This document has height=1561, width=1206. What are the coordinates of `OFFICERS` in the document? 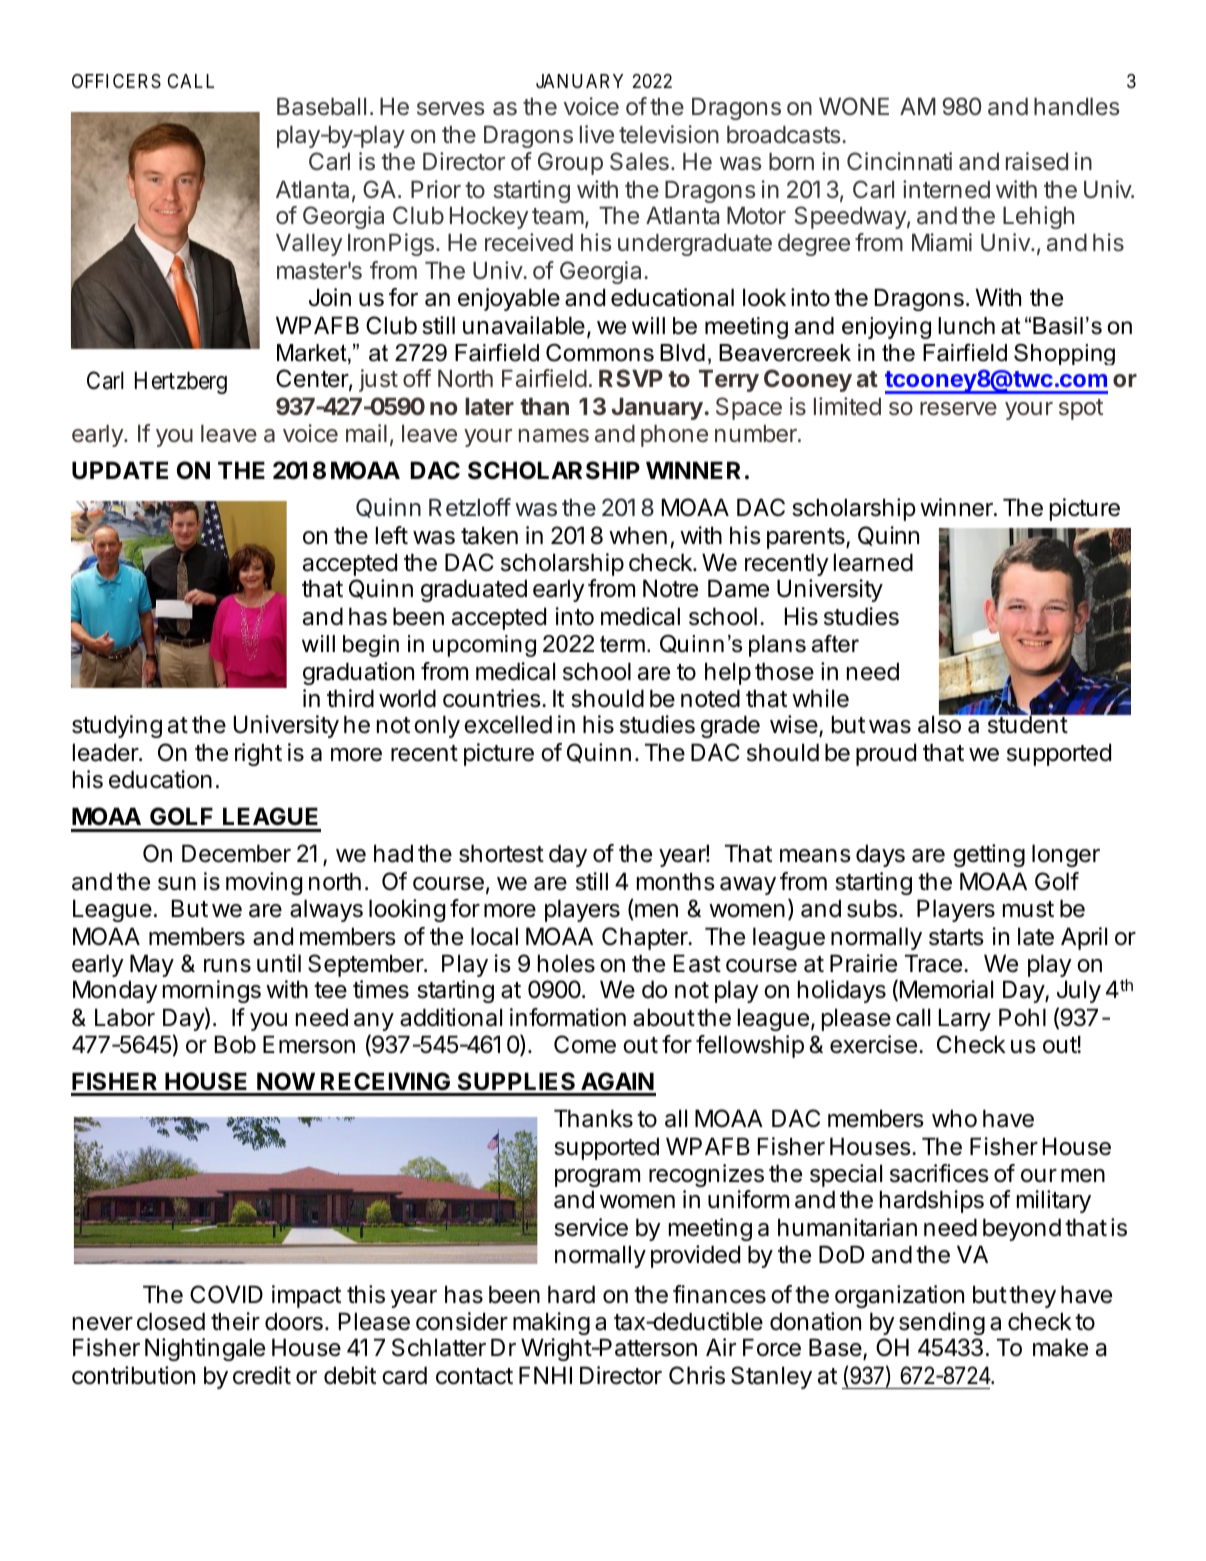 It's located at (116, 81).
